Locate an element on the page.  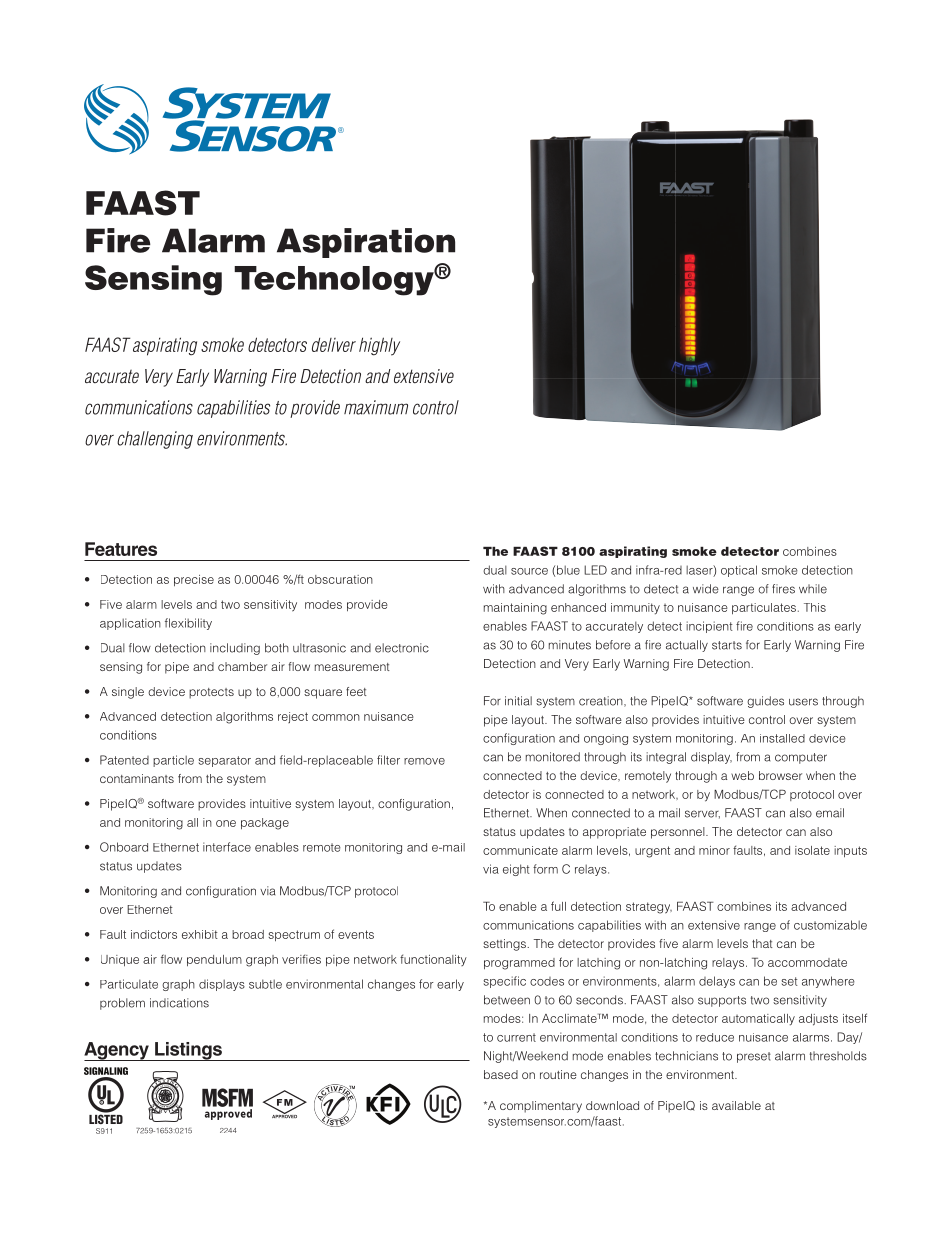
deliver is located at coordinates (334, 345).
